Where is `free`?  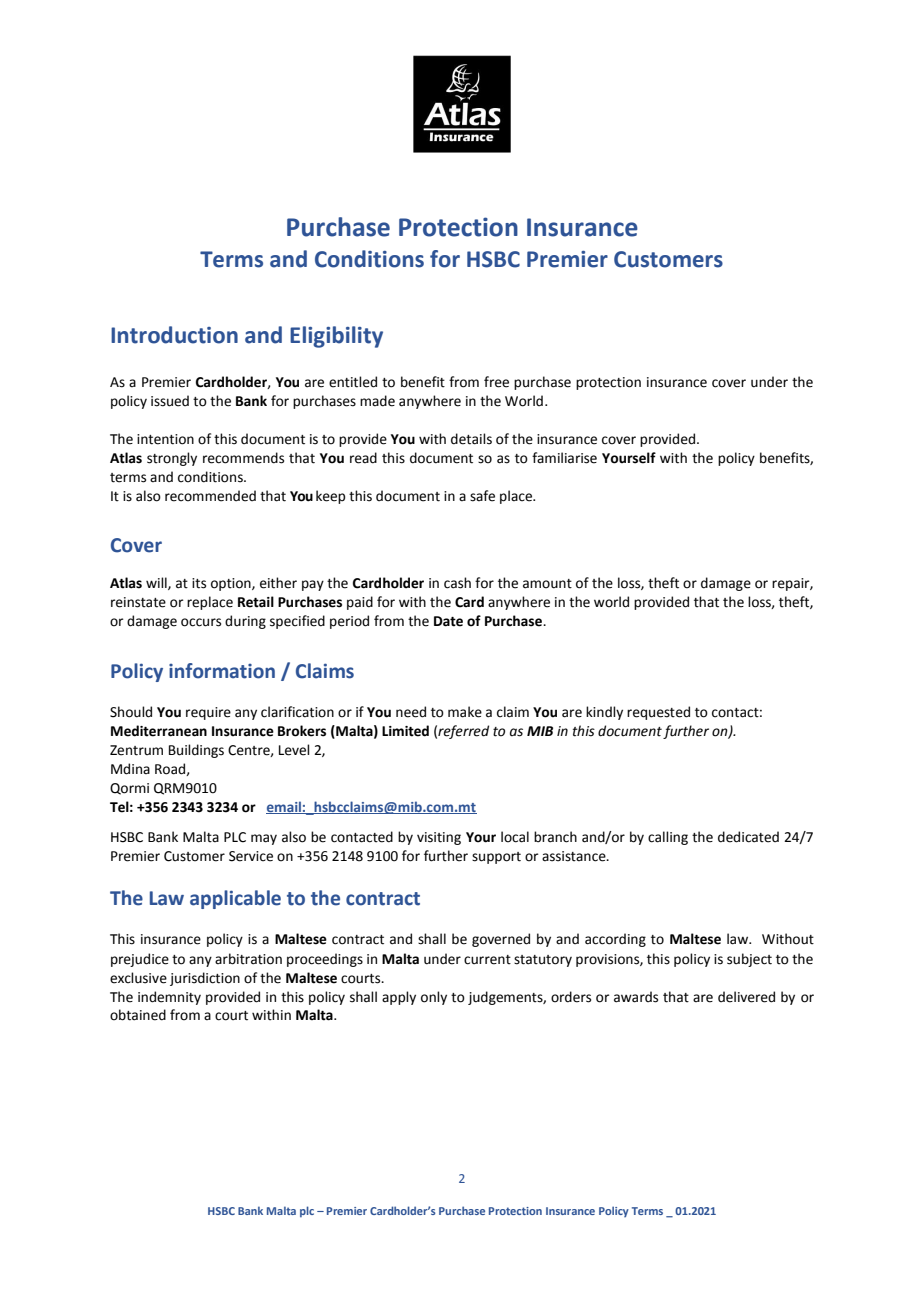 free is located at coordinates (496, 382).
